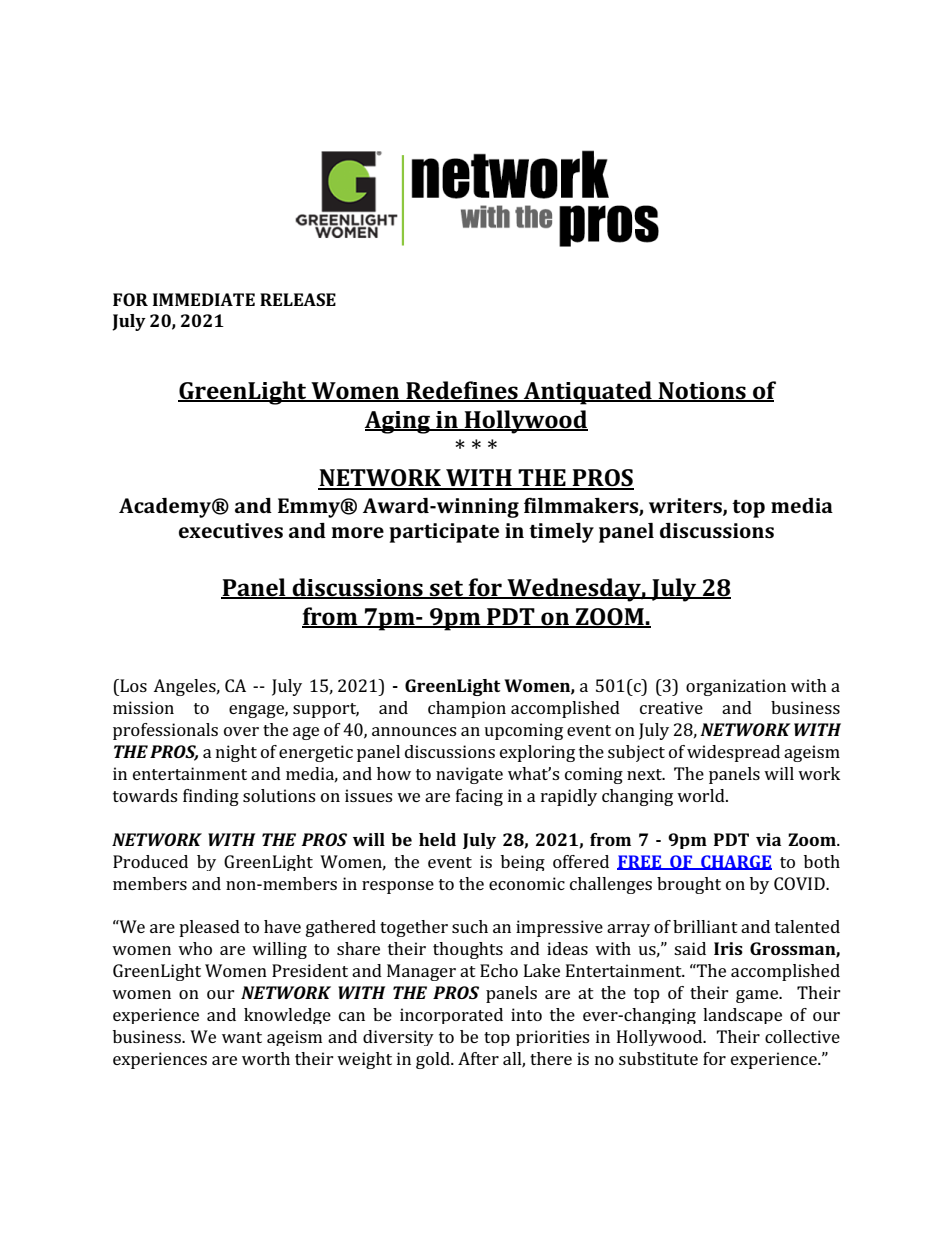  Describe the element at coordinates (462, 391) in the page. I see `Redefines` at that location.
